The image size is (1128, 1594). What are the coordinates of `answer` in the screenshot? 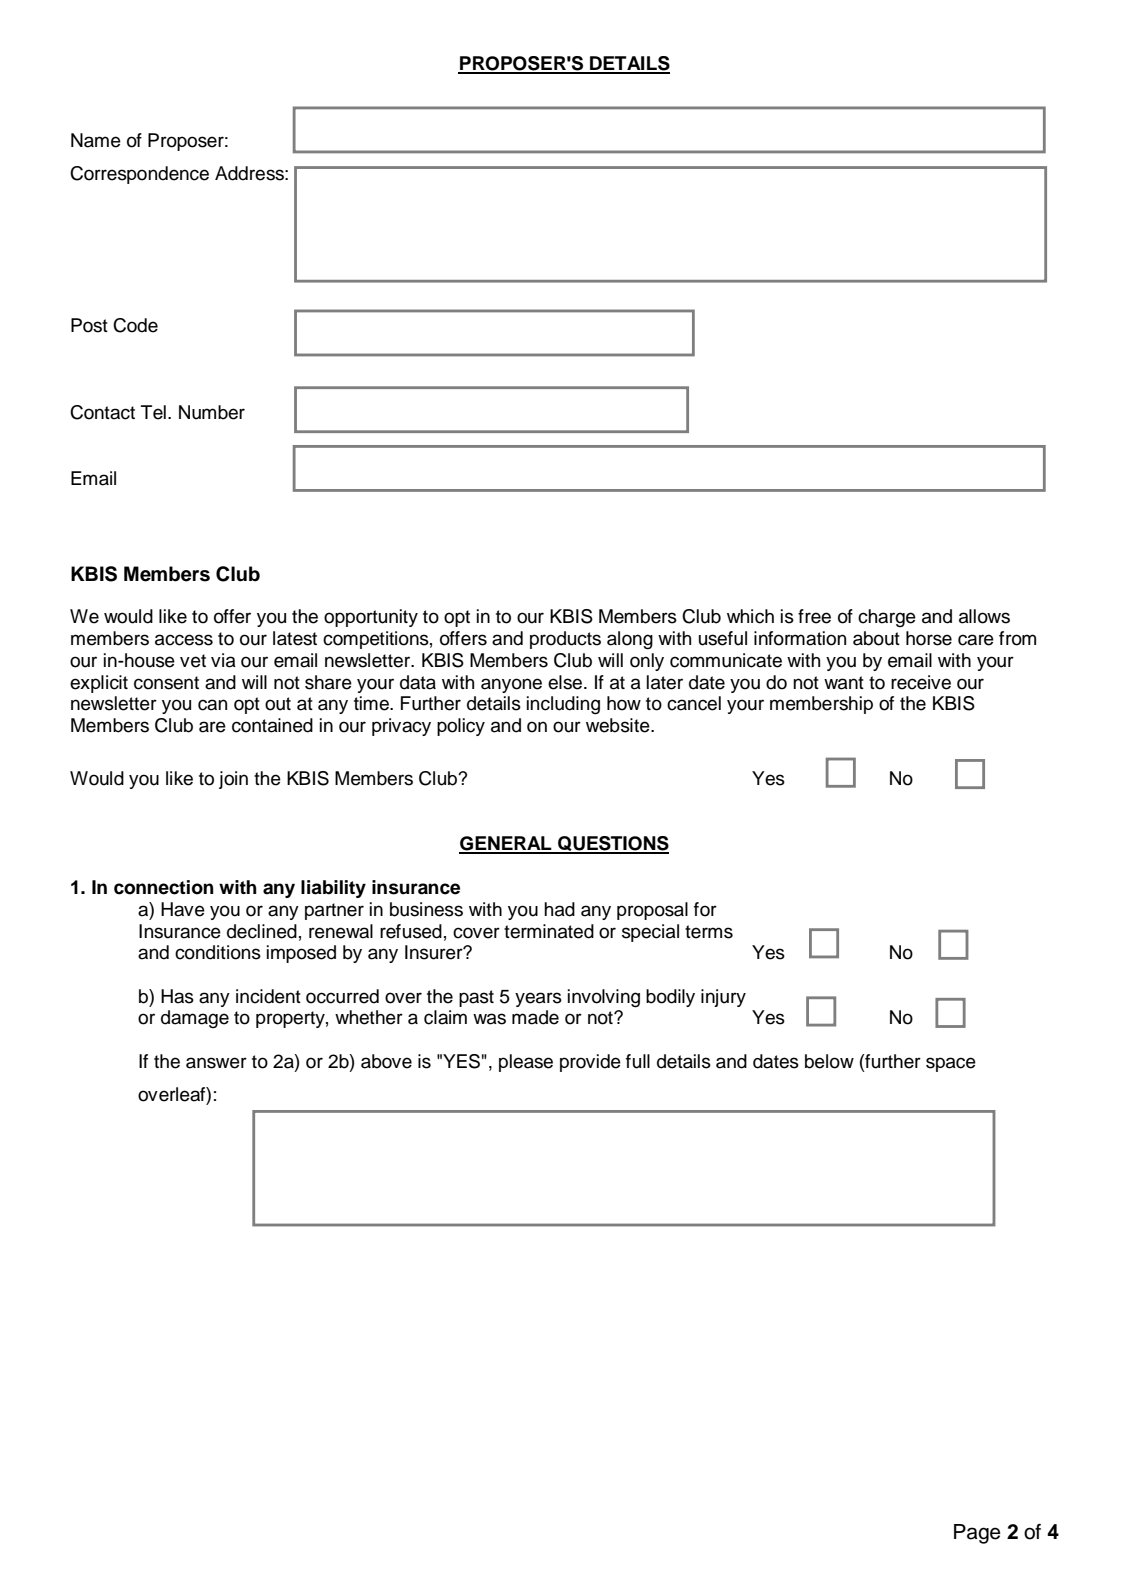 It's located at (216, 1063).
